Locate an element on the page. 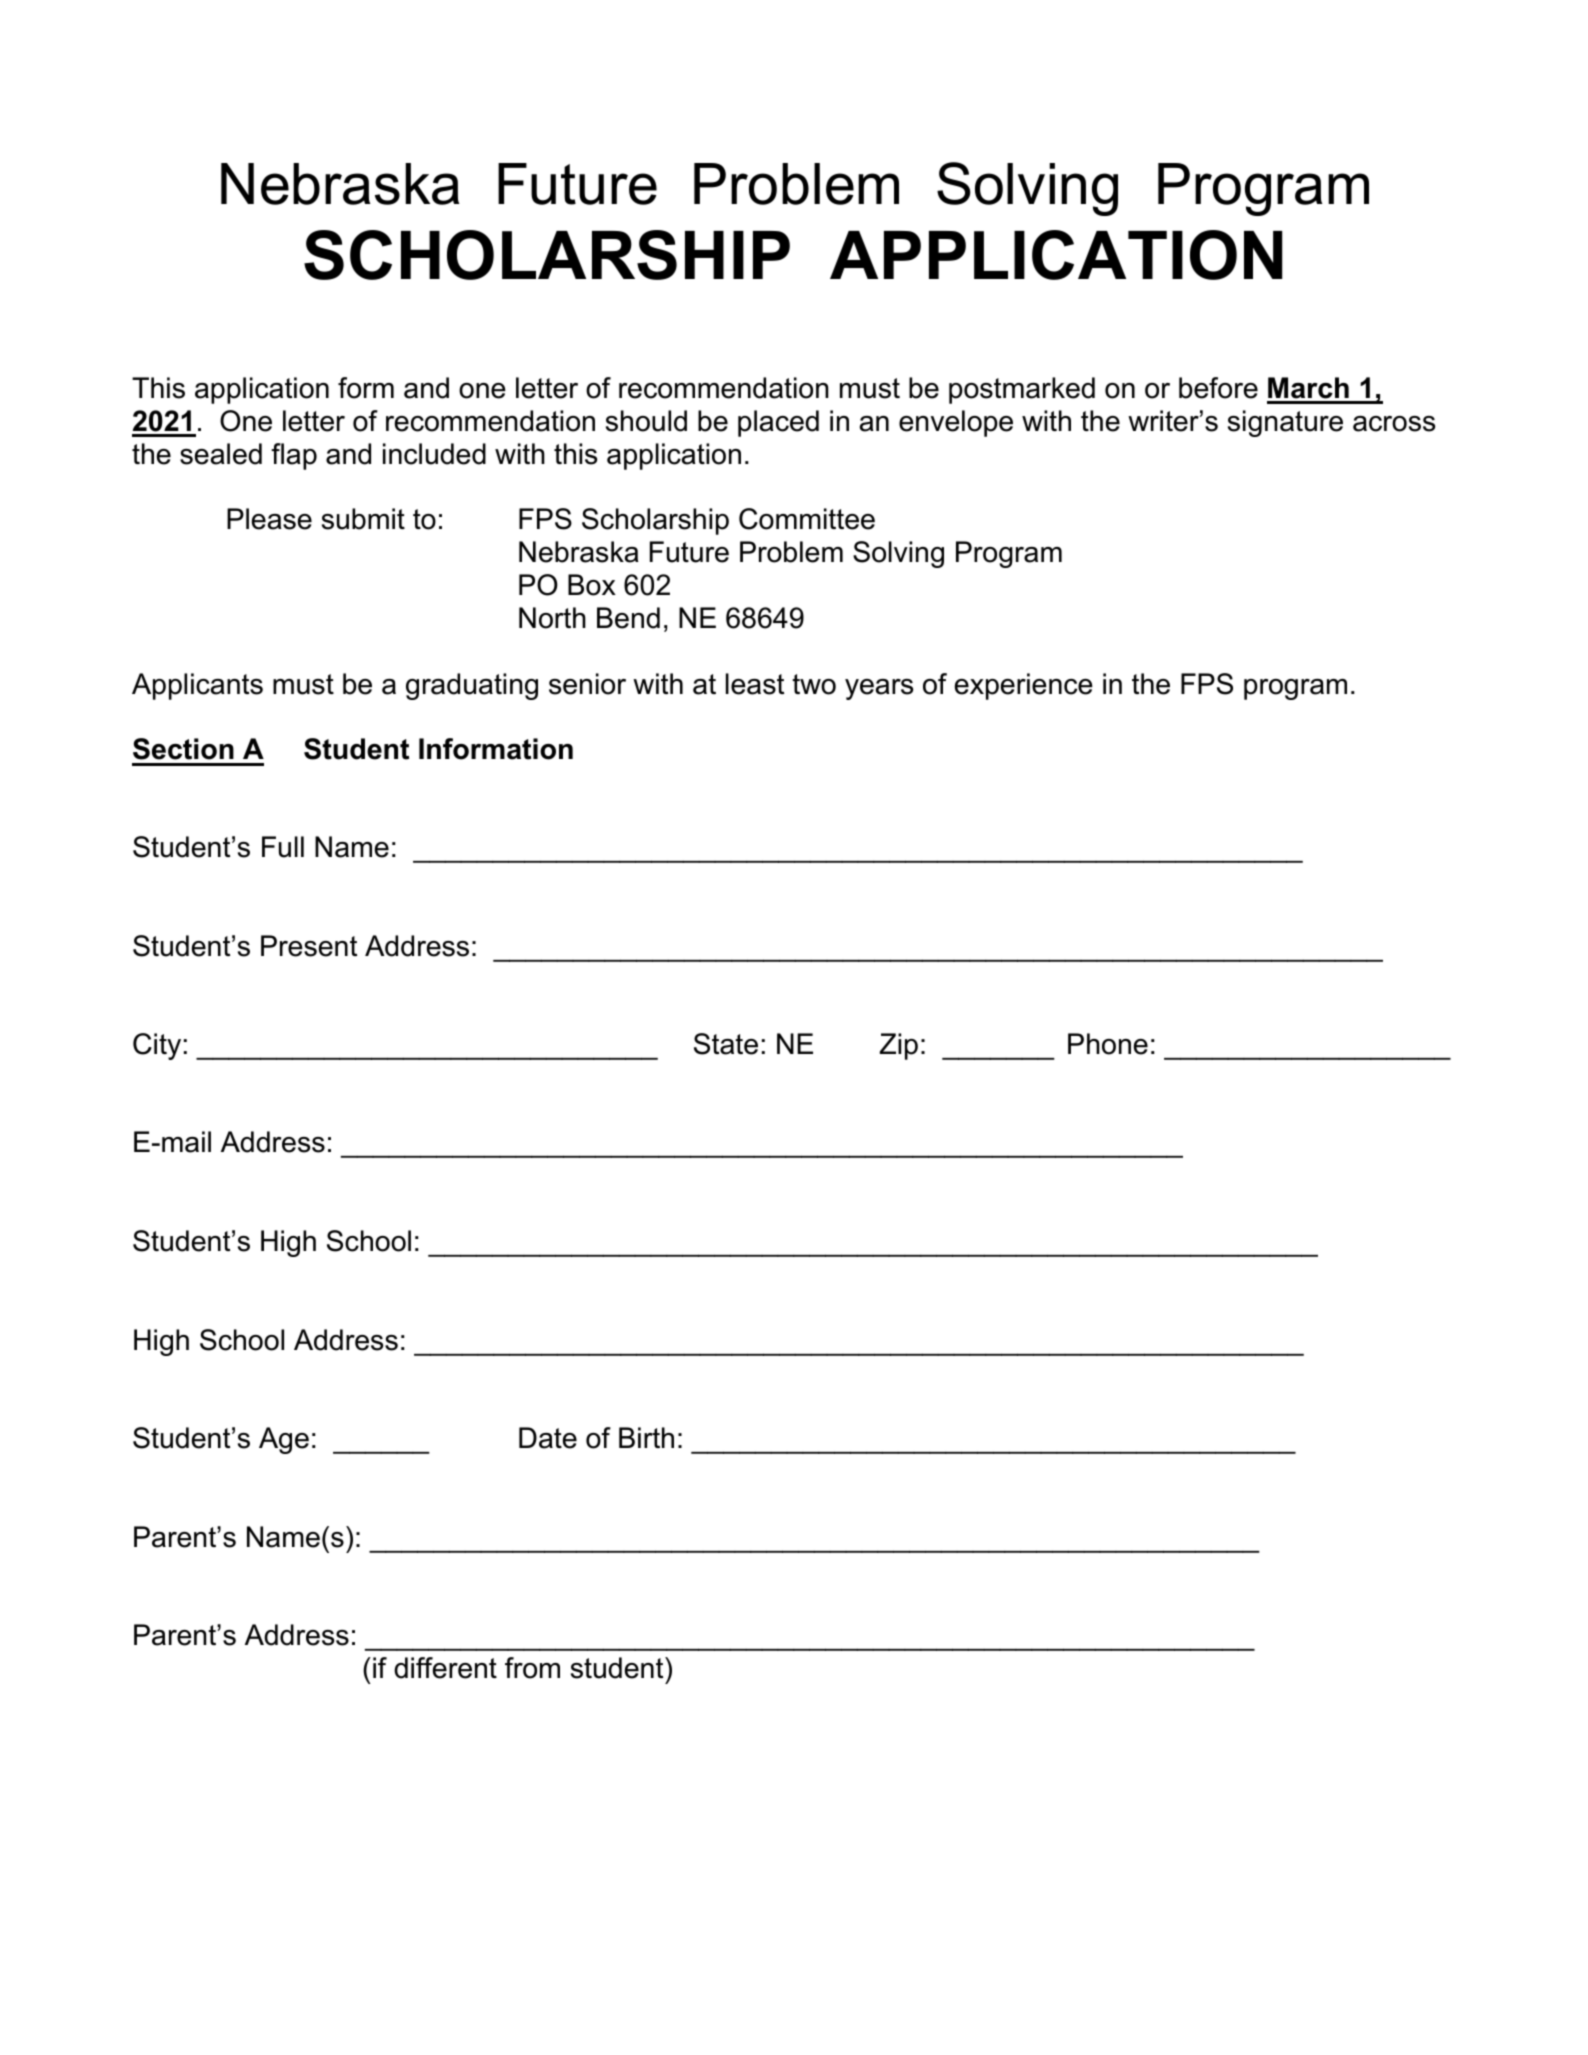 The height and width of the image is (2055, 1588). Phone is located at coordinates (1108, 1044).
